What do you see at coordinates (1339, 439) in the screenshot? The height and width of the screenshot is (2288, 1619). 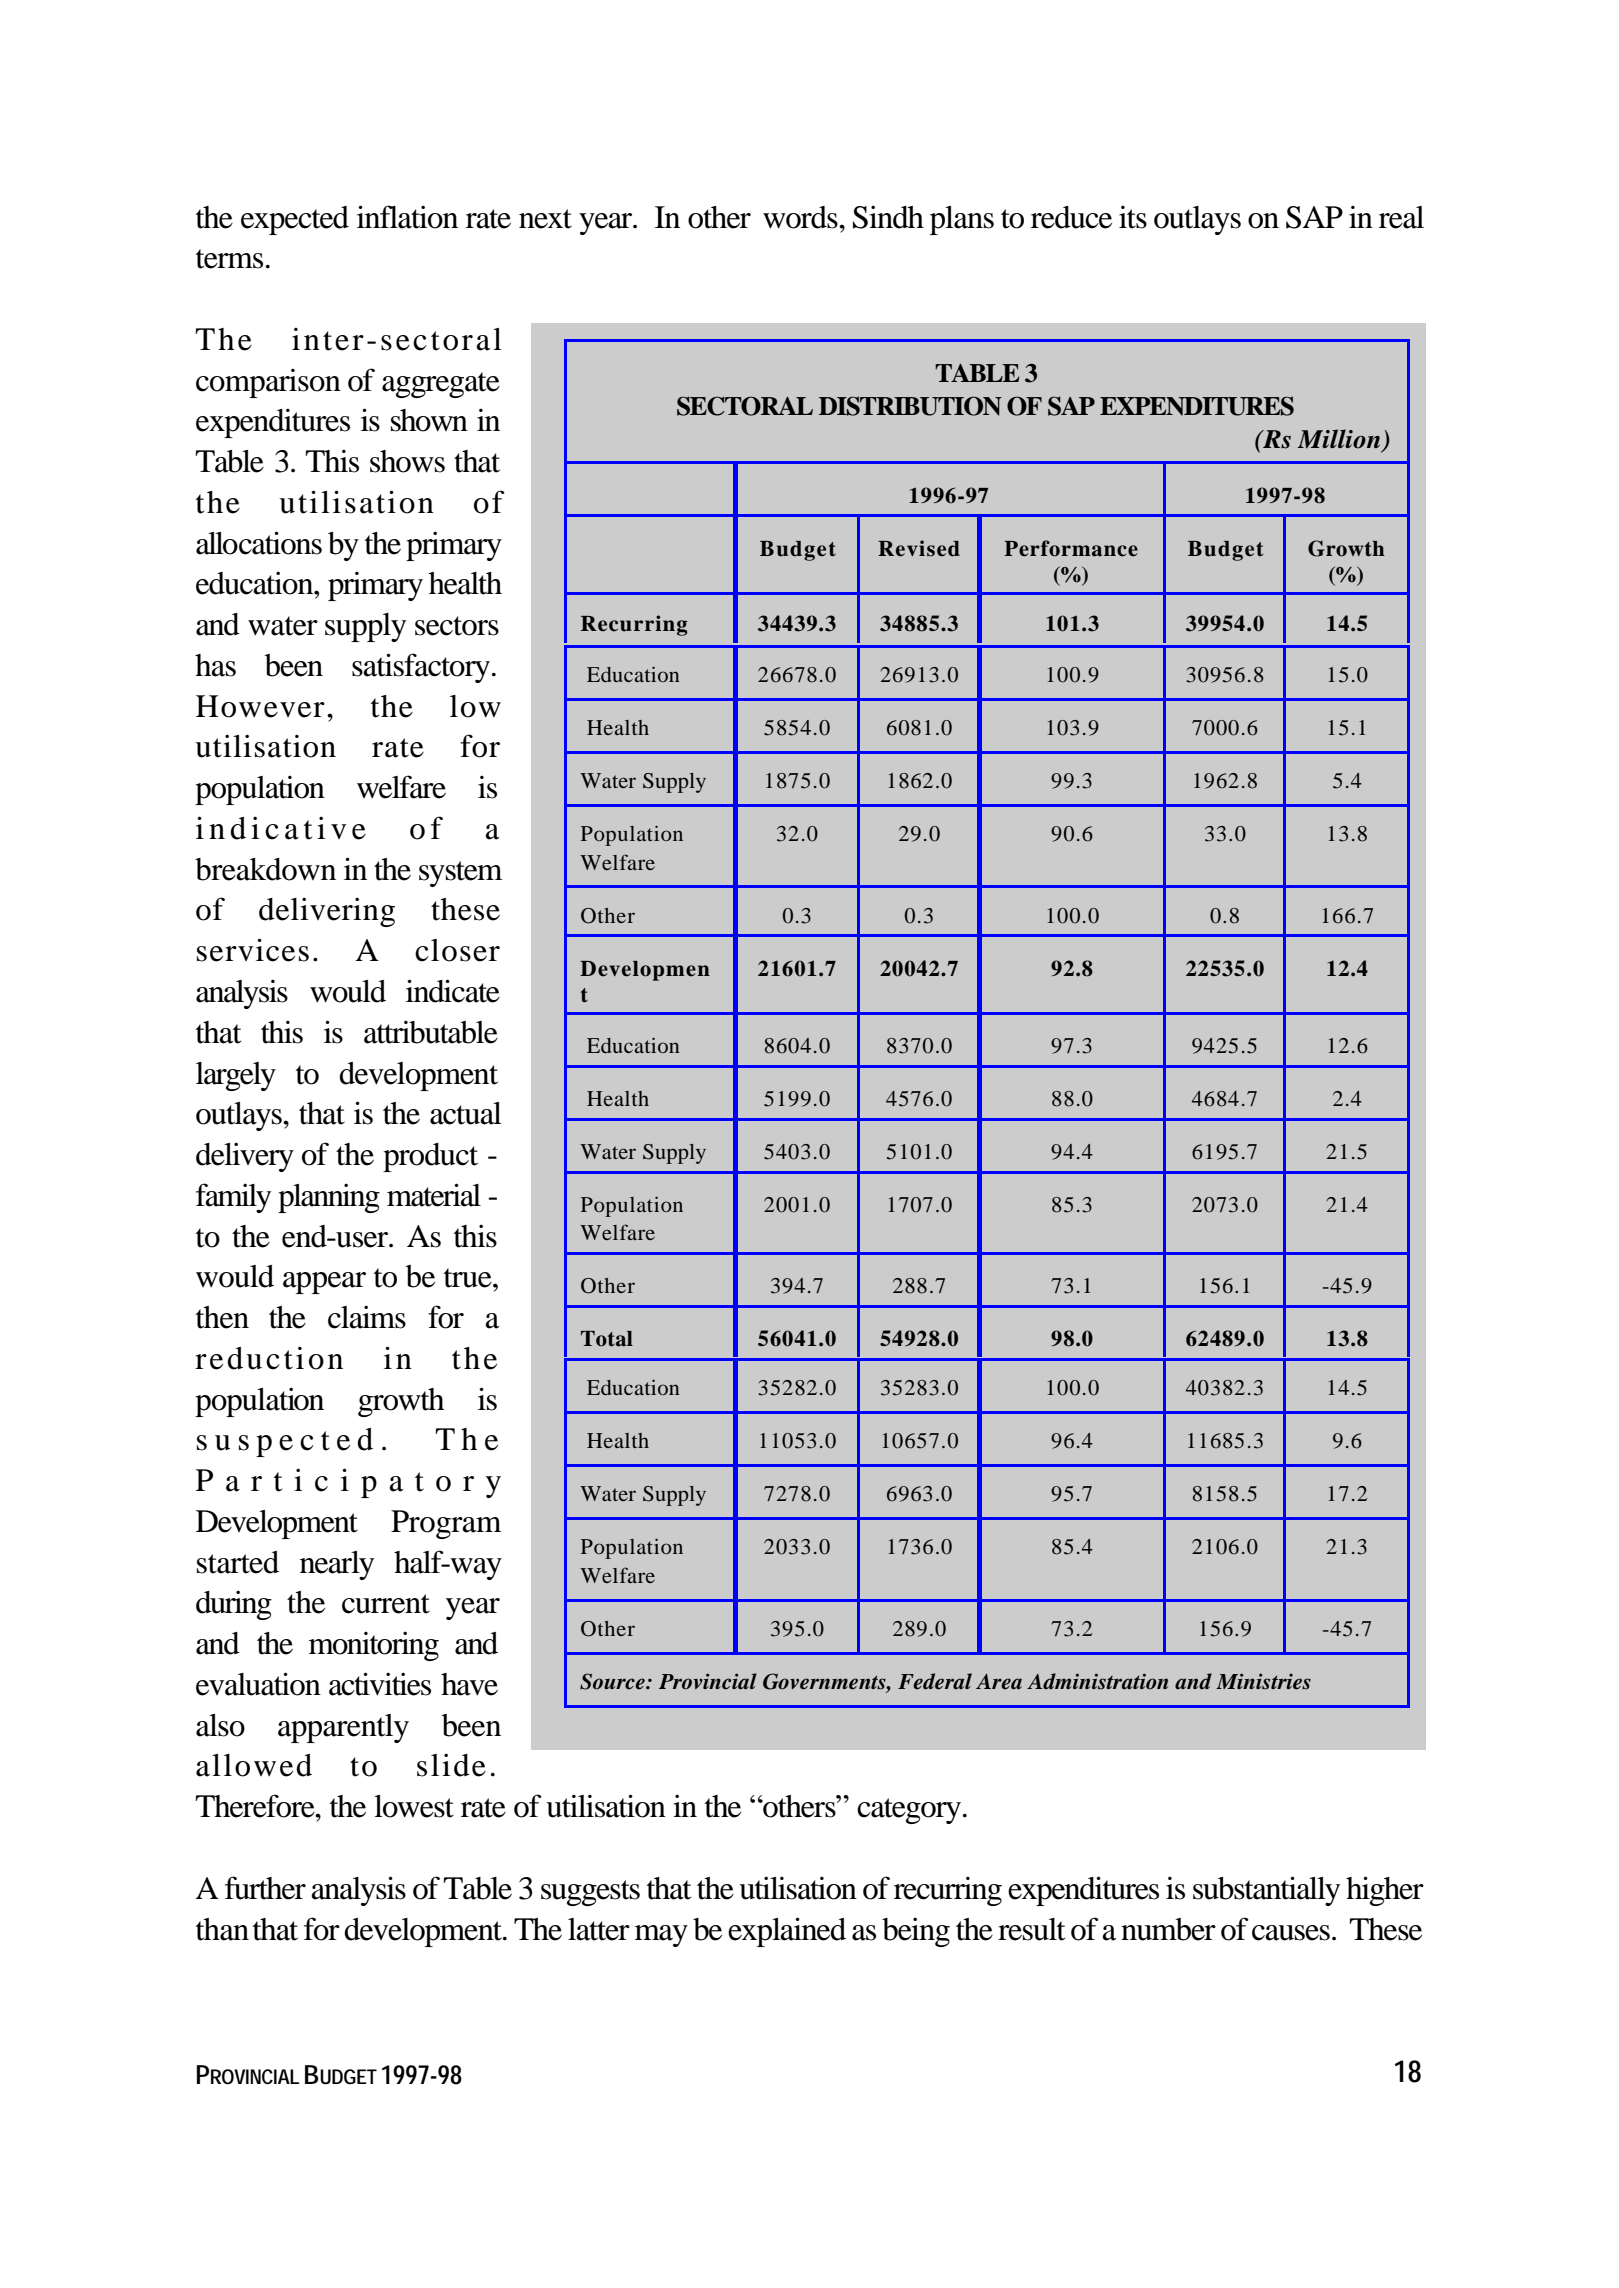 I see `Million` at bounding box center [1339, 439].
